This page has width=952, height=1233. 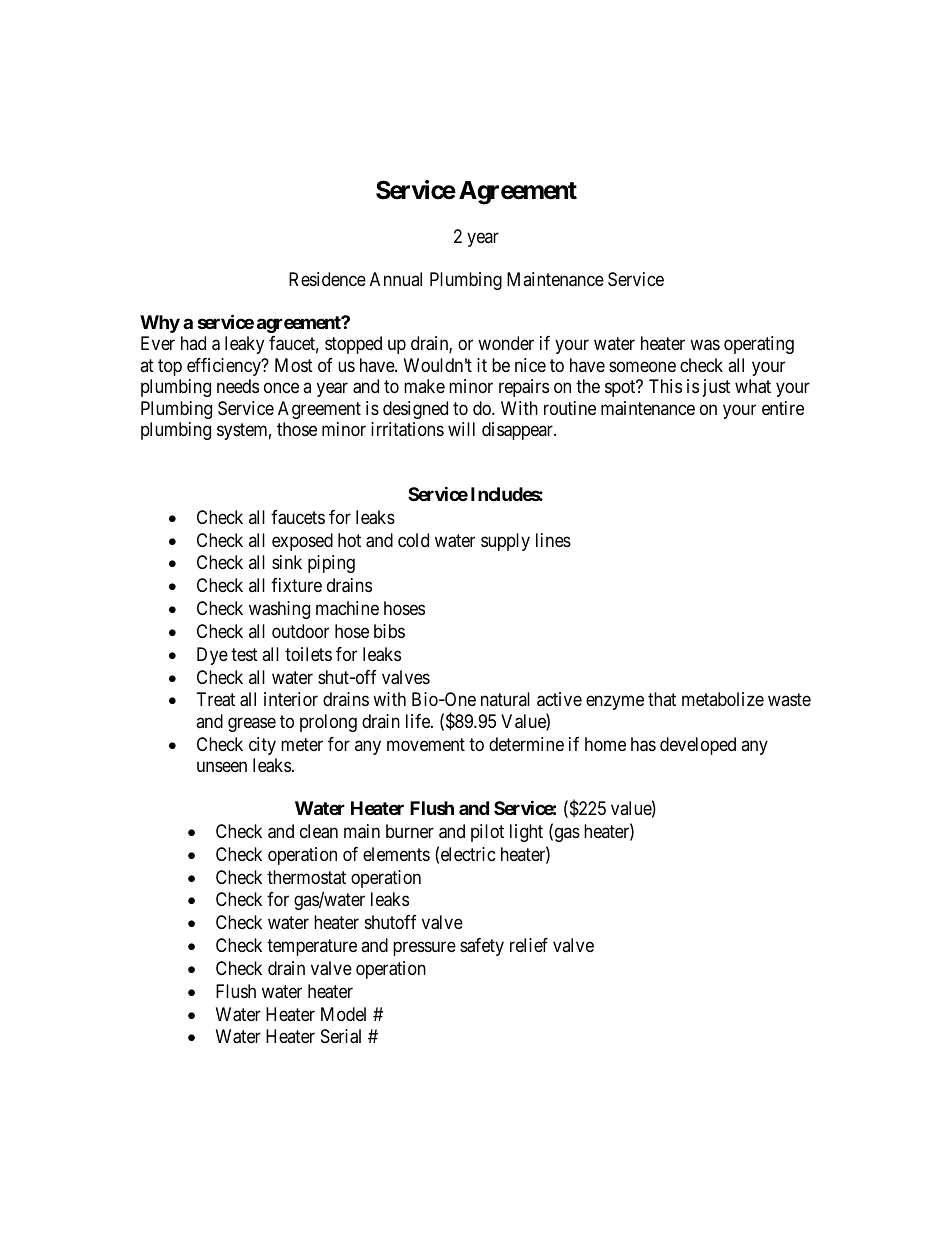 I want to click on exposed, so click(x=302, y=542).
